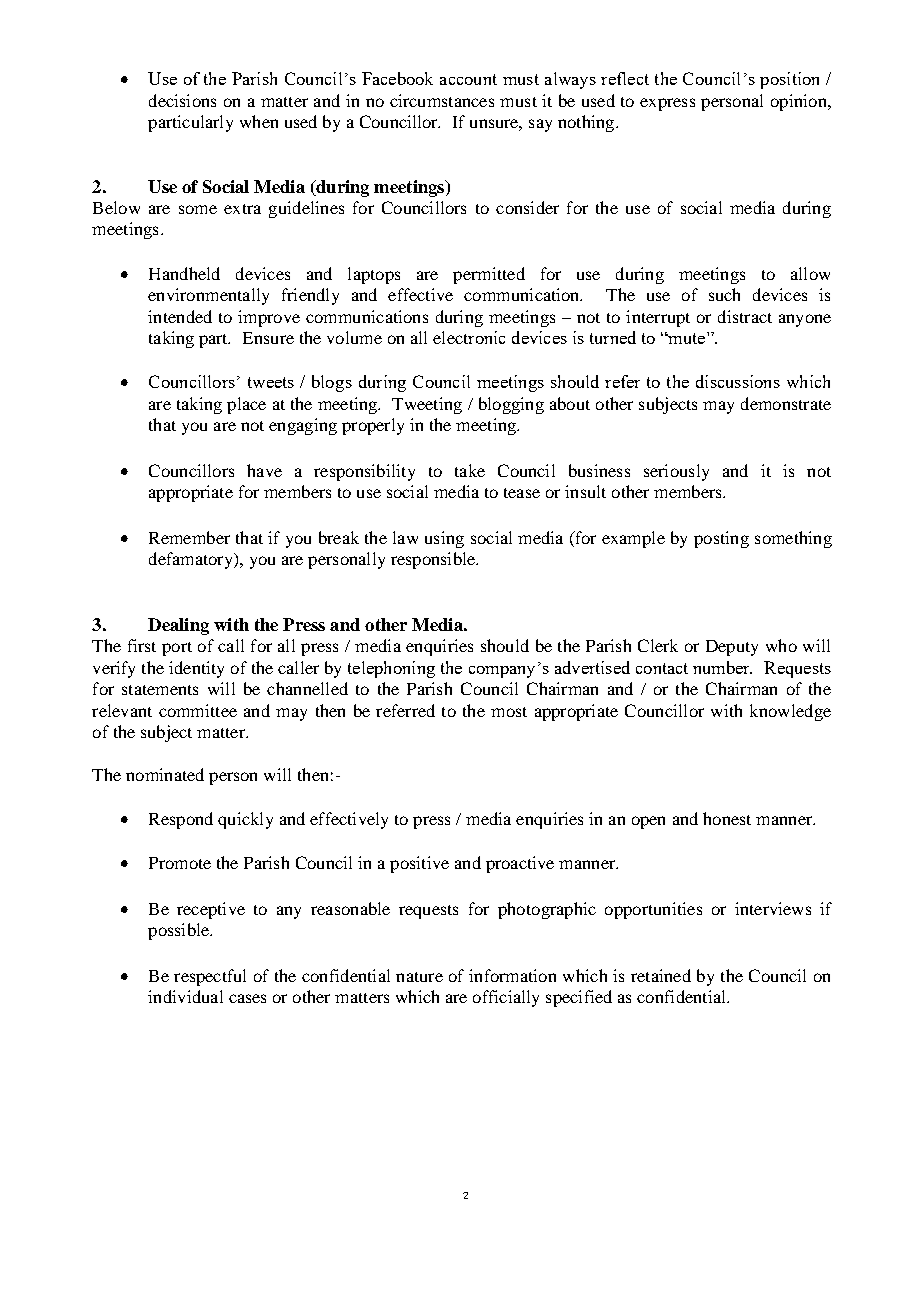 This screenshot has width=924, height=1308. I want to click on responsible, so click(434, 560).
